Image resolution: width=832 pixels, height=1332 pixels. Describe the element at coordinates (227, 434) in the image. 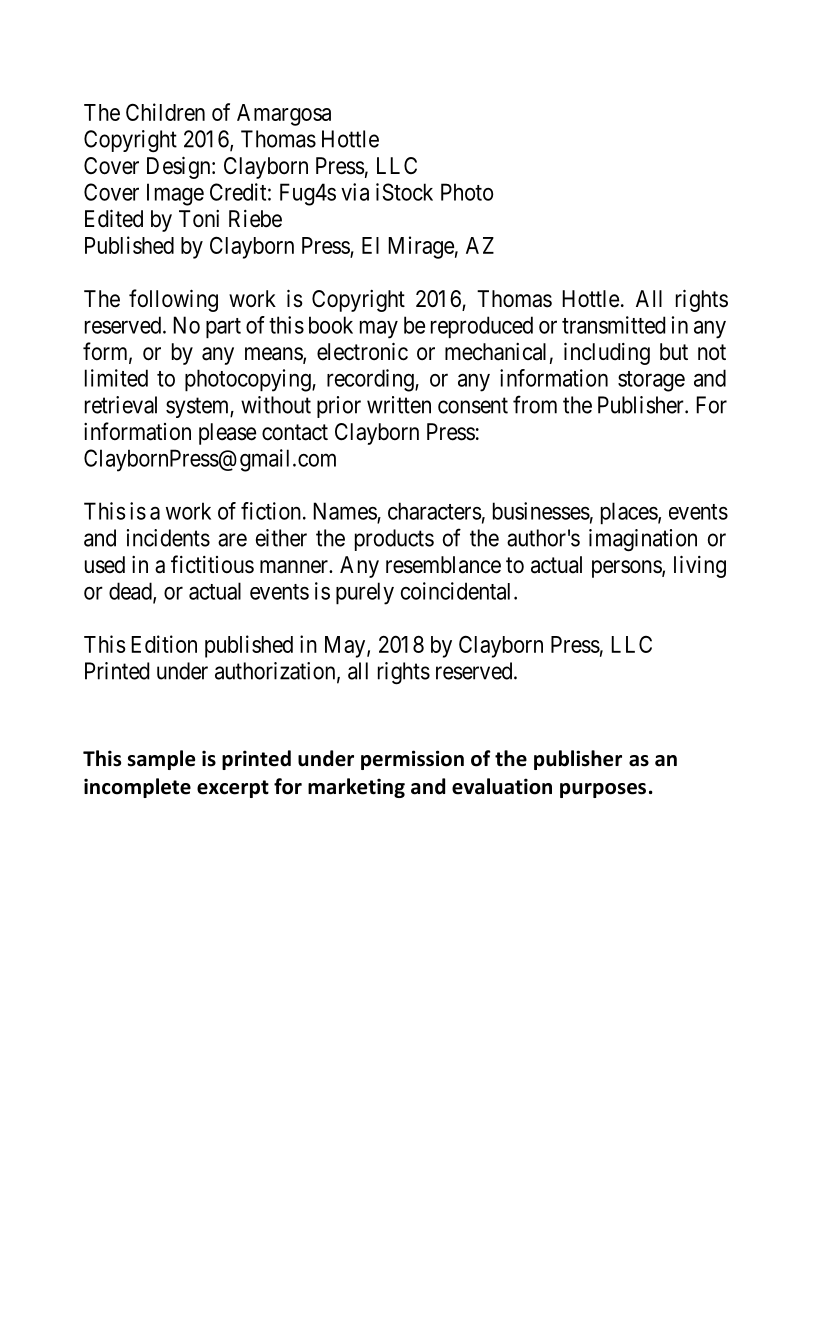

I see `please` at that location.
